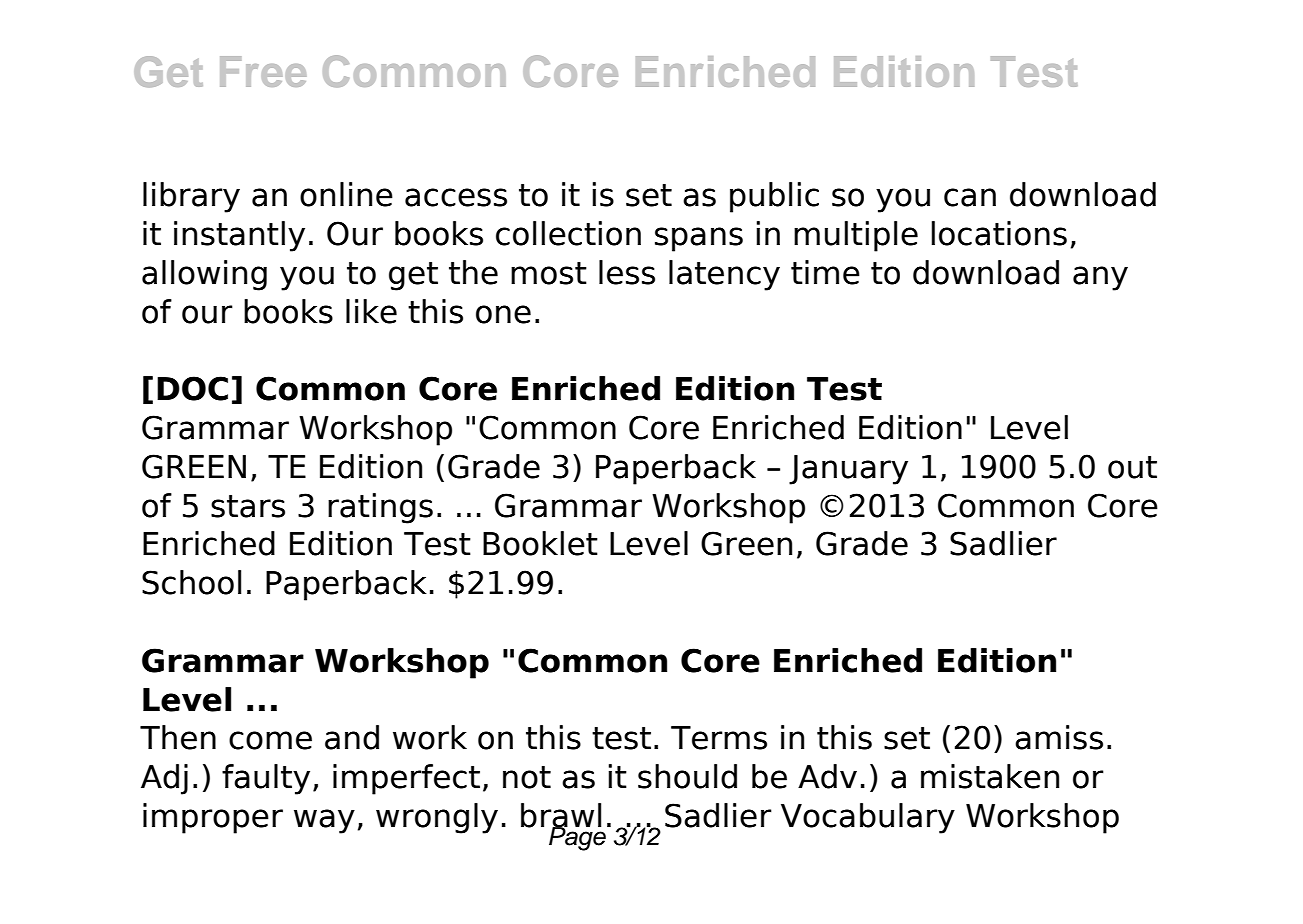 This screenshot has height=924, width=1303. I want to click on like, so click(371, 311).
